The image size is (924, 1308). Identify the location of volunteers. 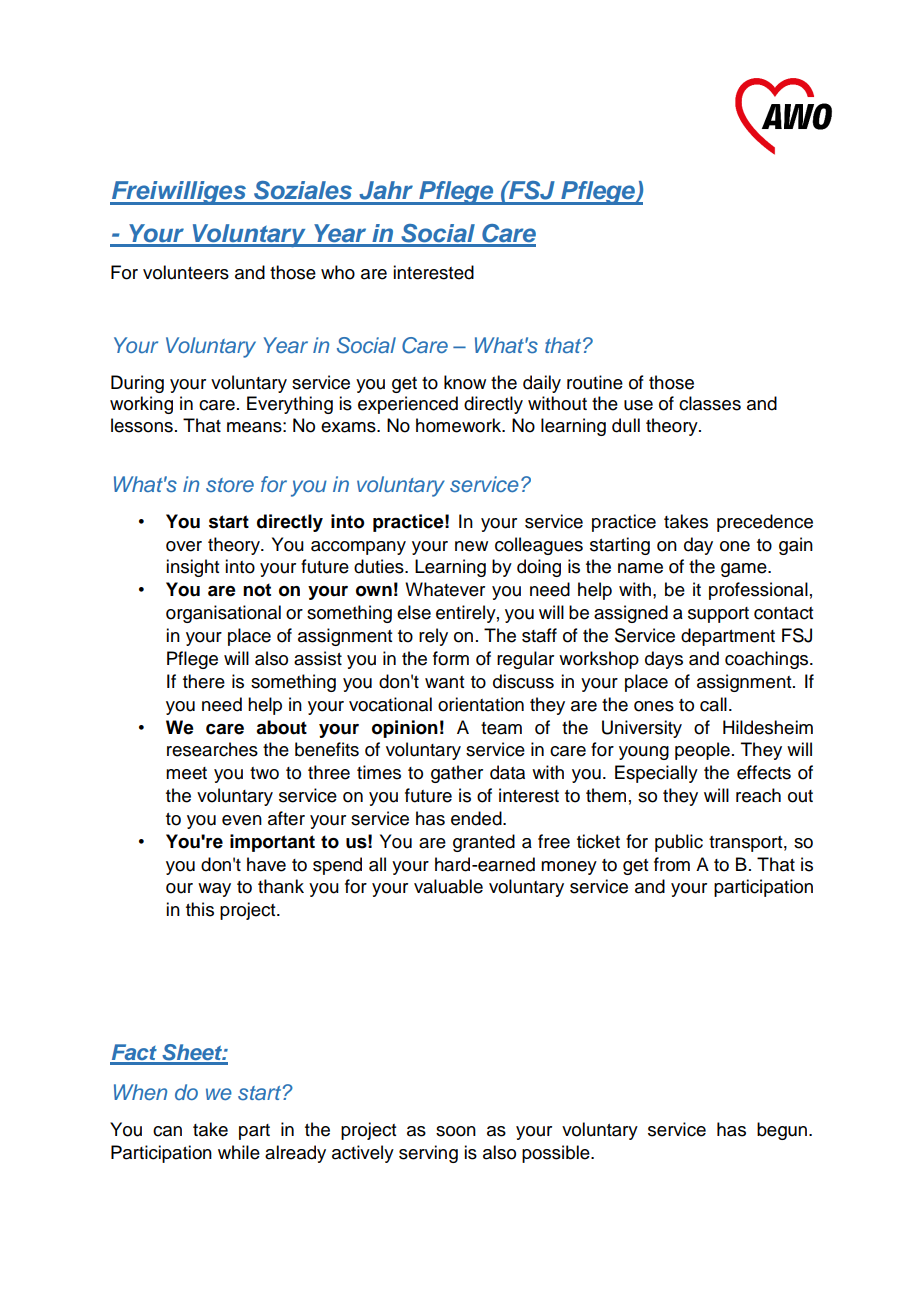
(186, 272).
